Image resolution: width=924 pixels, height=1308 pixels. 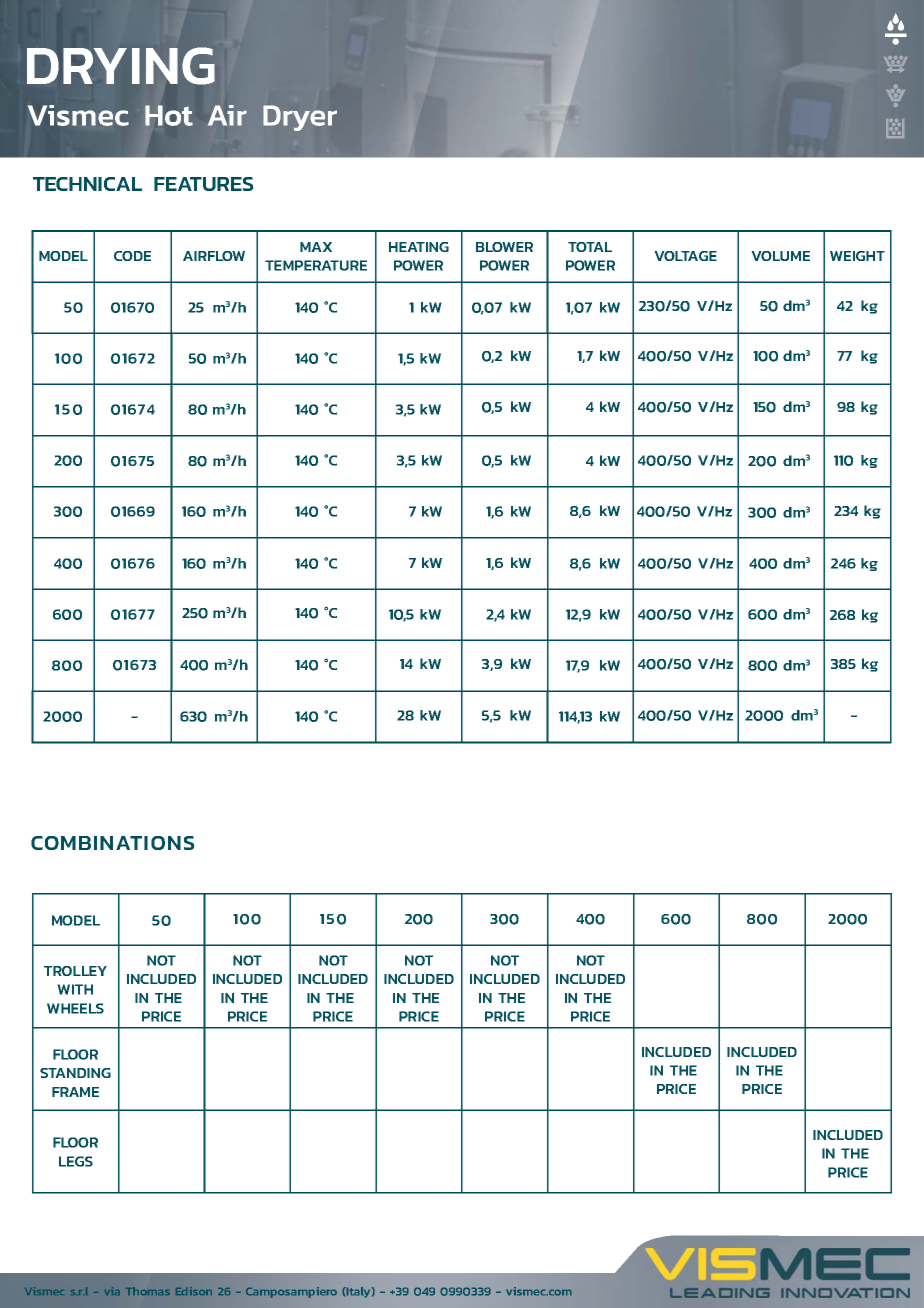 I want to click on CODE, so click(x=132, y=256).
